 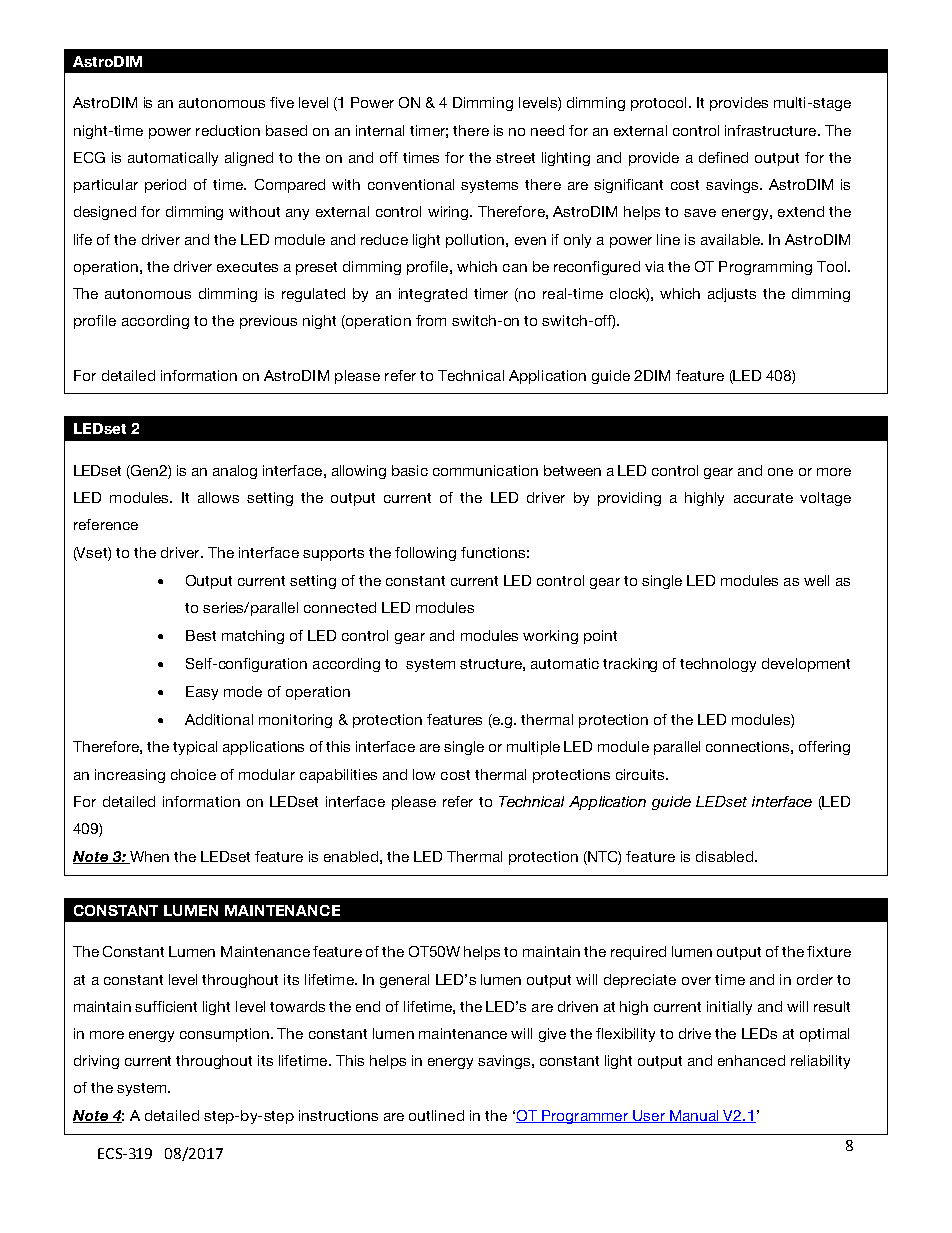 What do you see at coordinates (193, 774) in the page?
I see `choice` at bounding box center [193, 774].
